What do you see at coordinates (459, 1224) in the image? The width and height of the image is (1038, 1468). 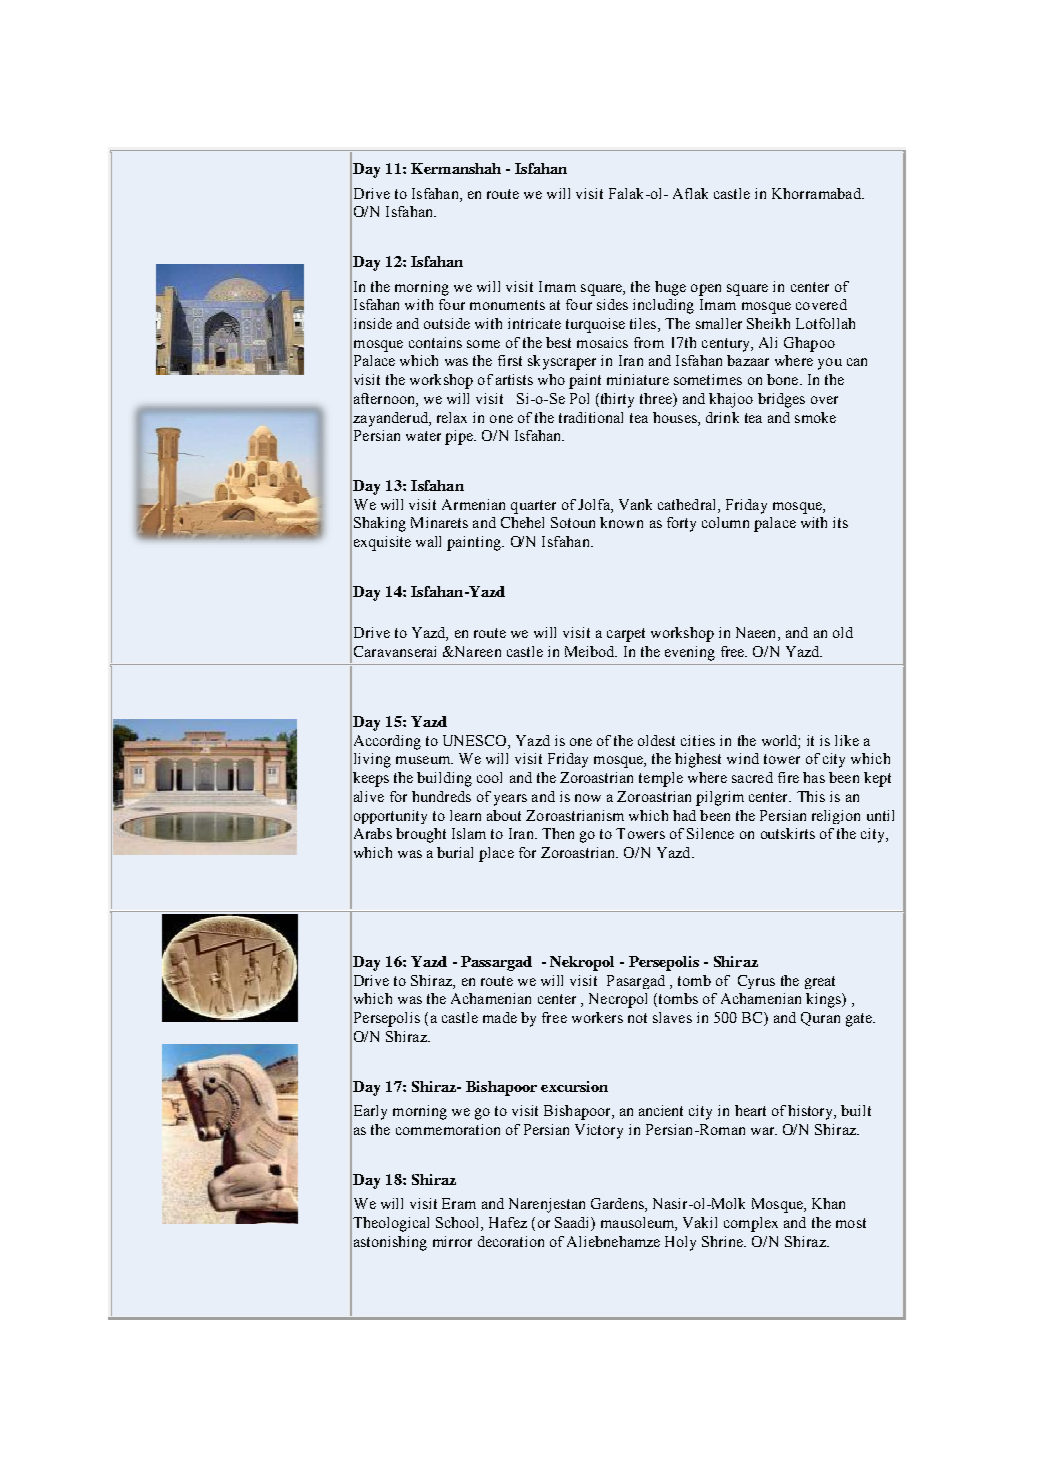 I see `School` at bounding box center [459, 1224].
